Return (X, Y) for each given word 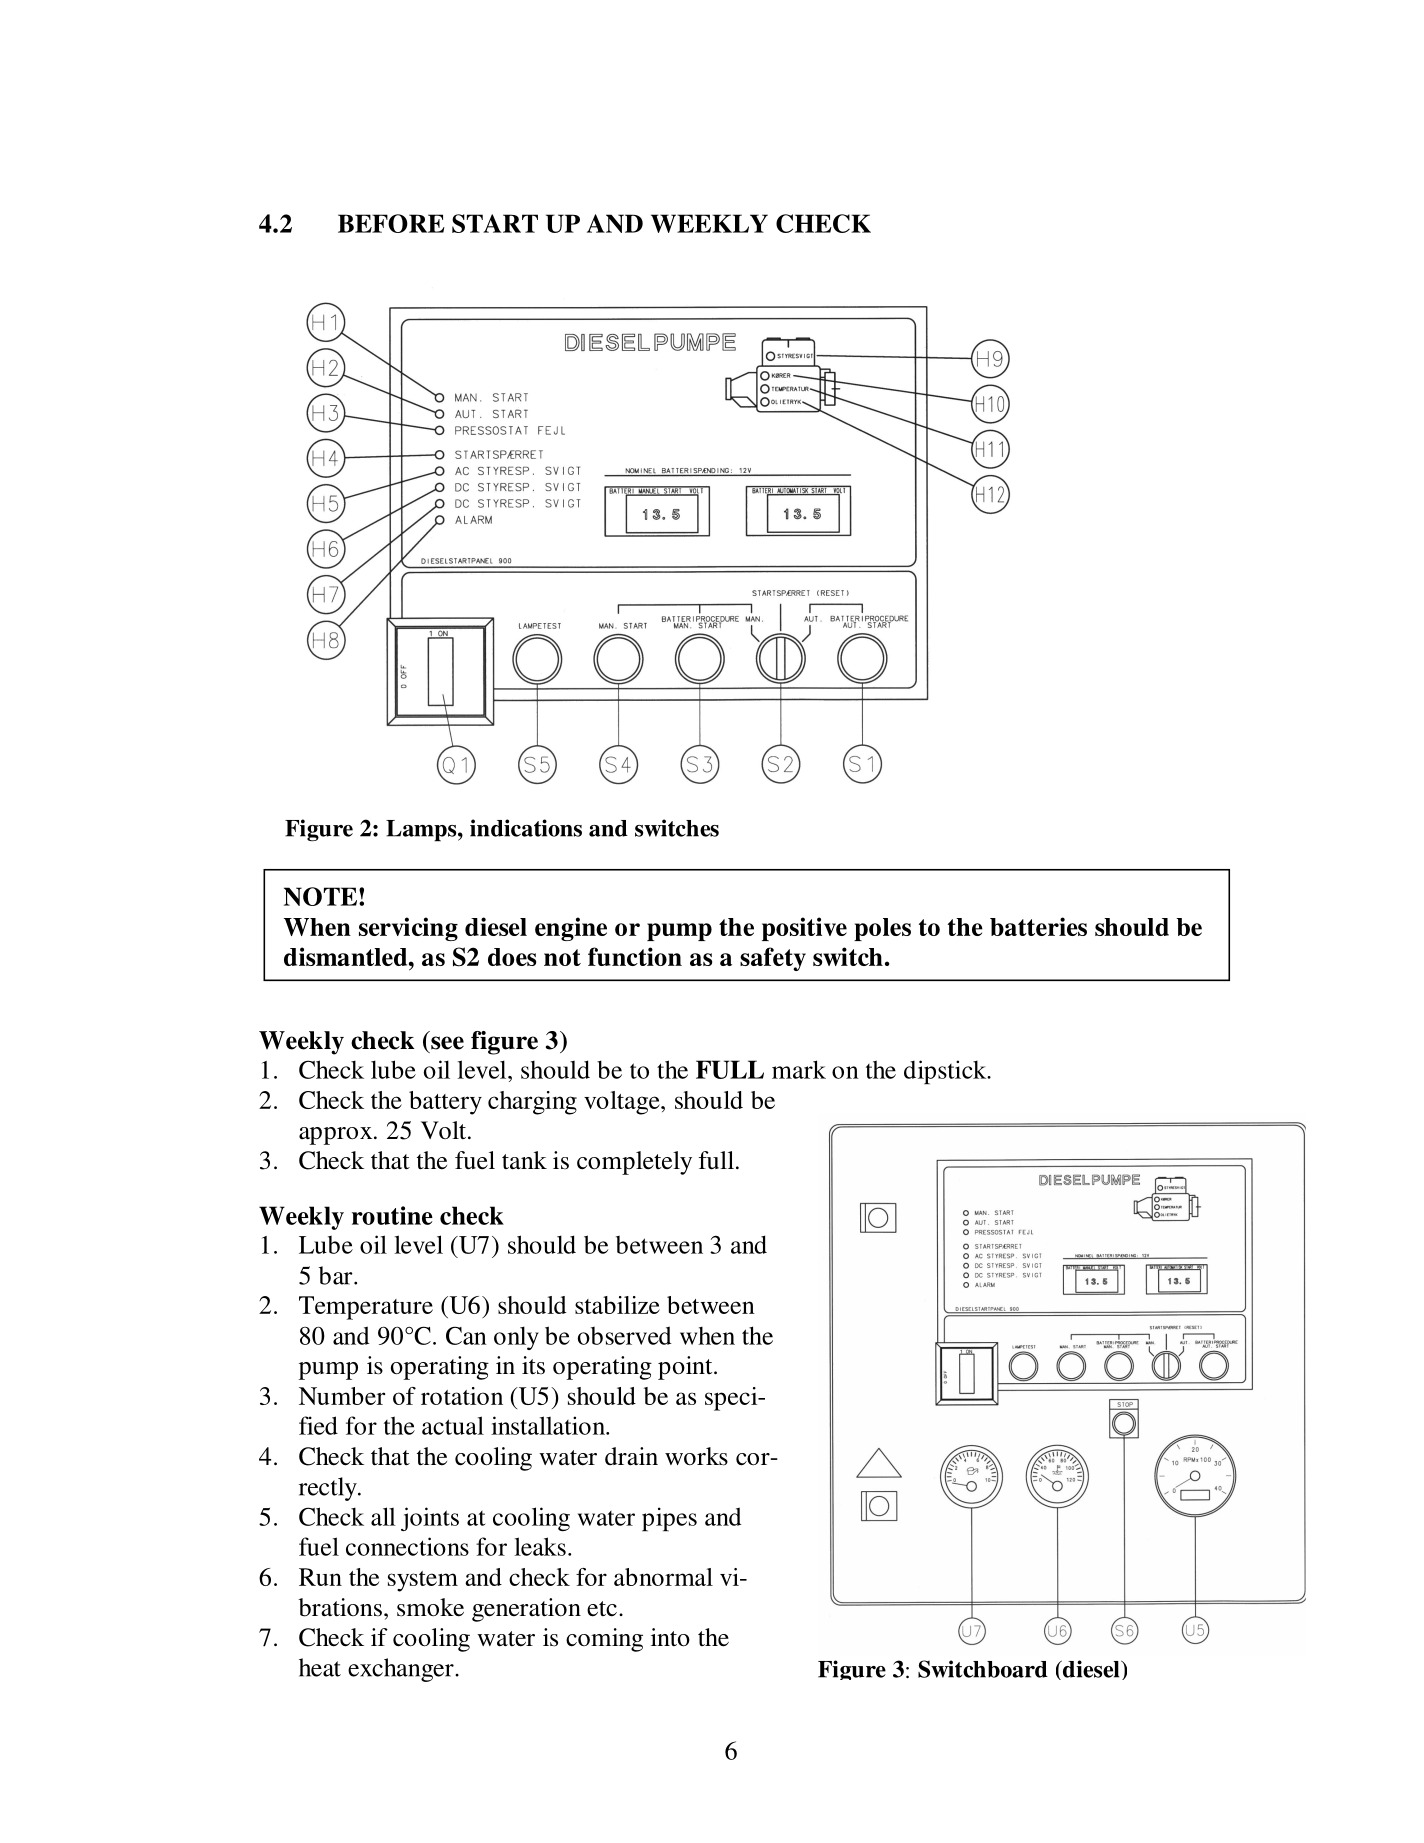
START (495, 223)
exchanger (402, 1670)
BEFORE (391, 223)
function (635, 956)
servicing (408, 929)
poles (882, 929)
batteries (1038, 926)
